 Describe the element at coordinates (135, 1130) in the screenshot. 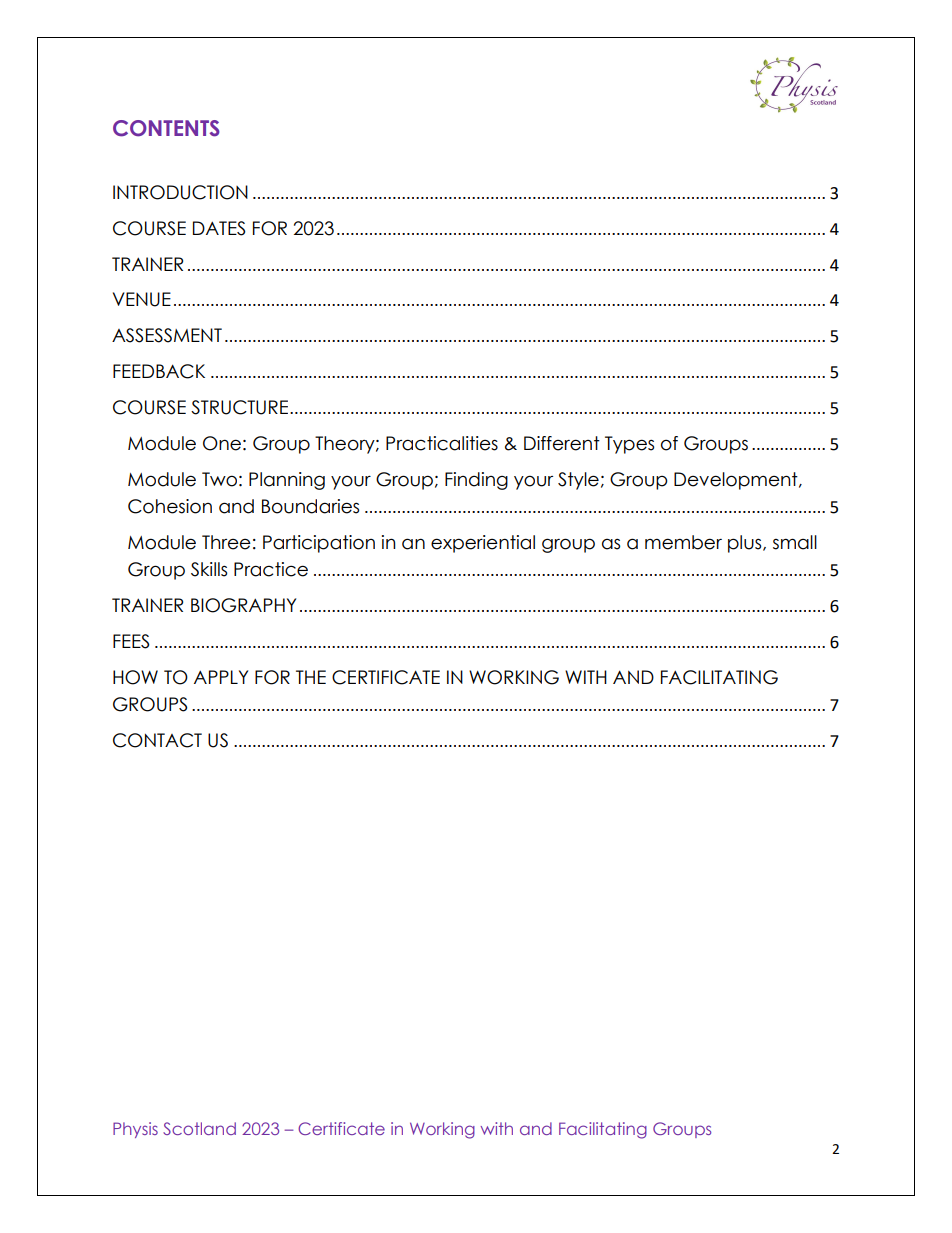

I see `Physis` at that location.
